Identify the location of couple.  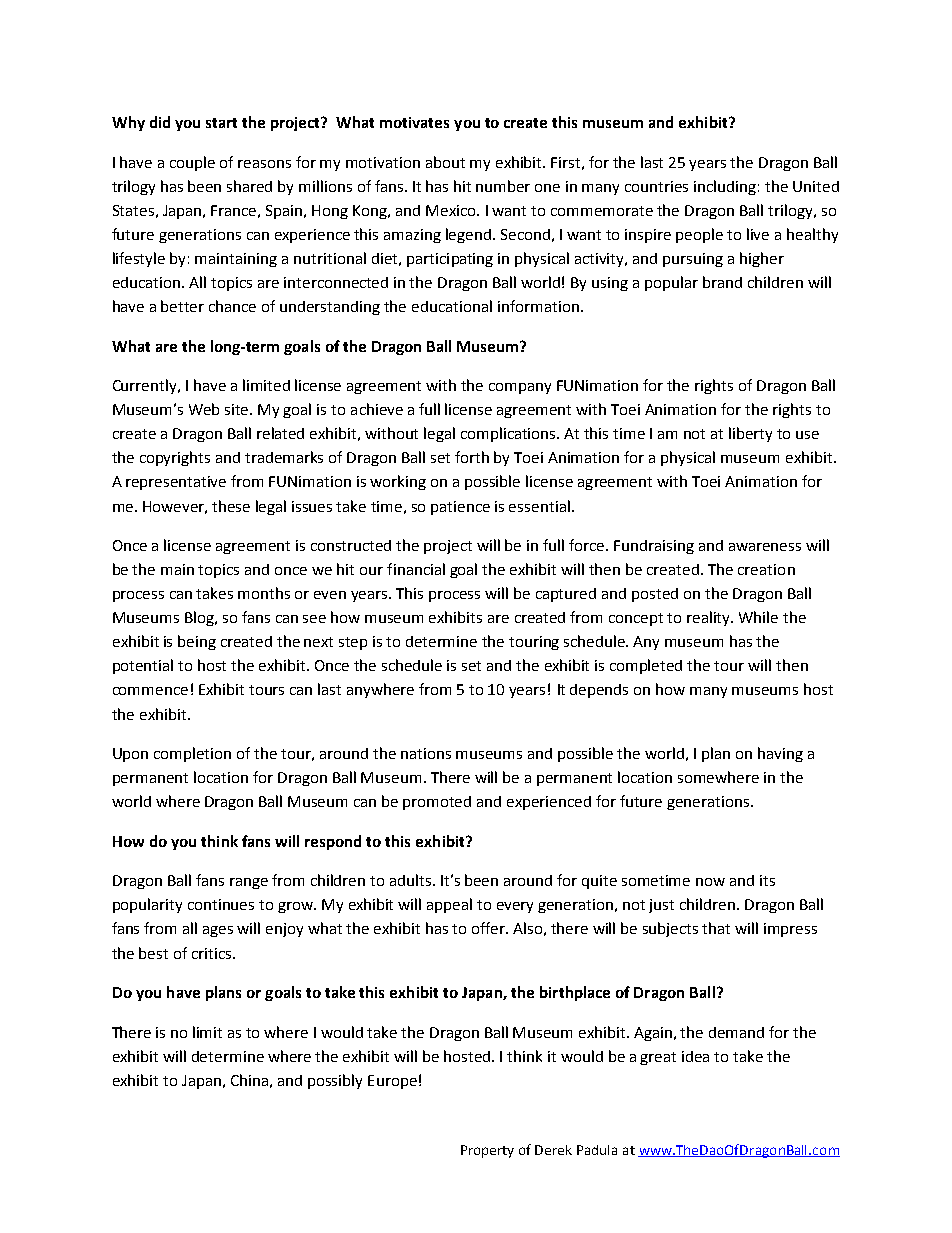
(192, 163).
